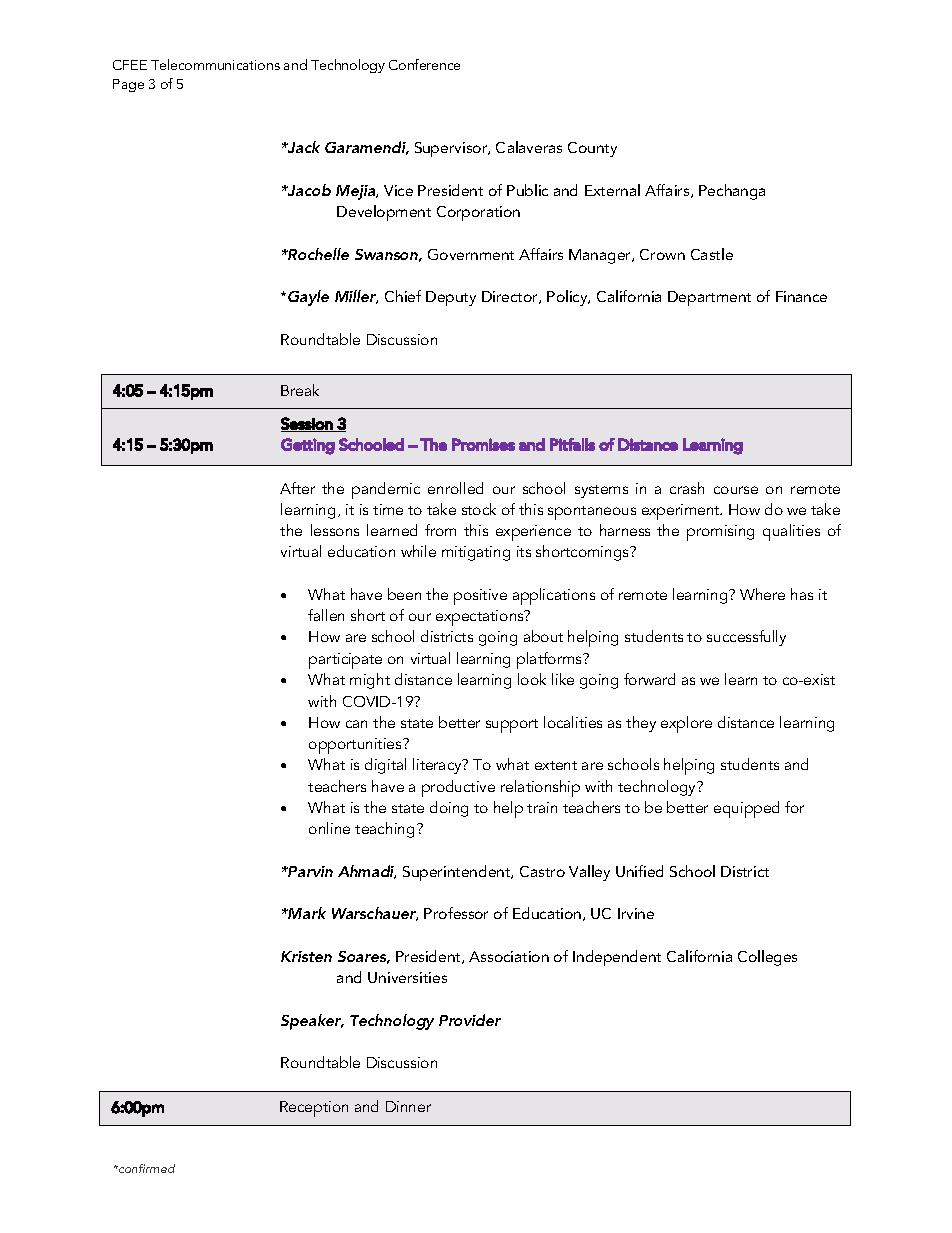 Image resolution: width=952 pixels, height=1233 pixels. I want to click on online, so click(329, 828).
